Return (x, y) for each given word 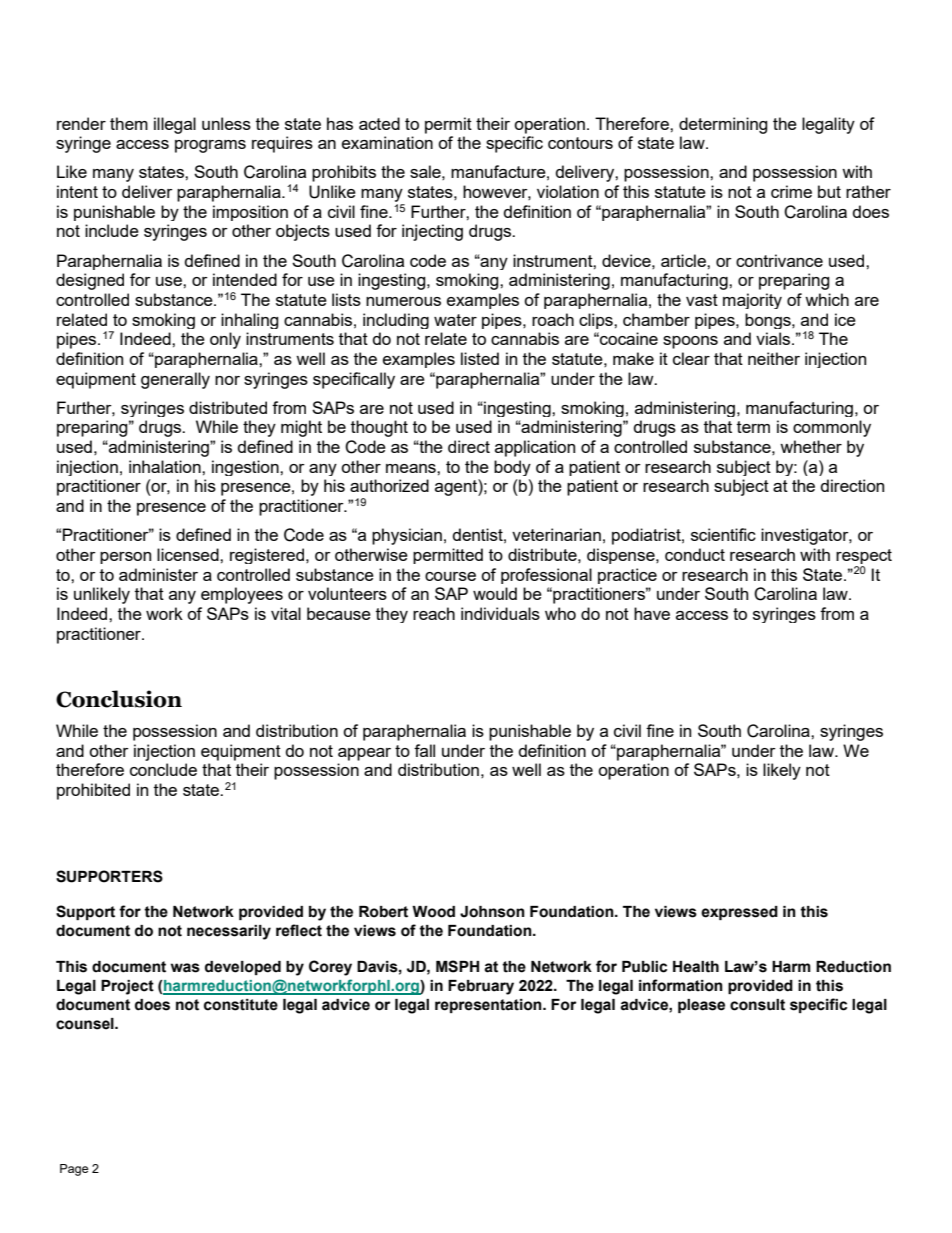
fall (424, 750)
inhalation (166, 466)
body (512, 468)
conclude (163, 769)
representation (489, 1006)
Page (74, 1170)
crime (791, 191)
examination (387, 142)
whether (811, 446)
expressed (739, 913)
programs (210, 146)
